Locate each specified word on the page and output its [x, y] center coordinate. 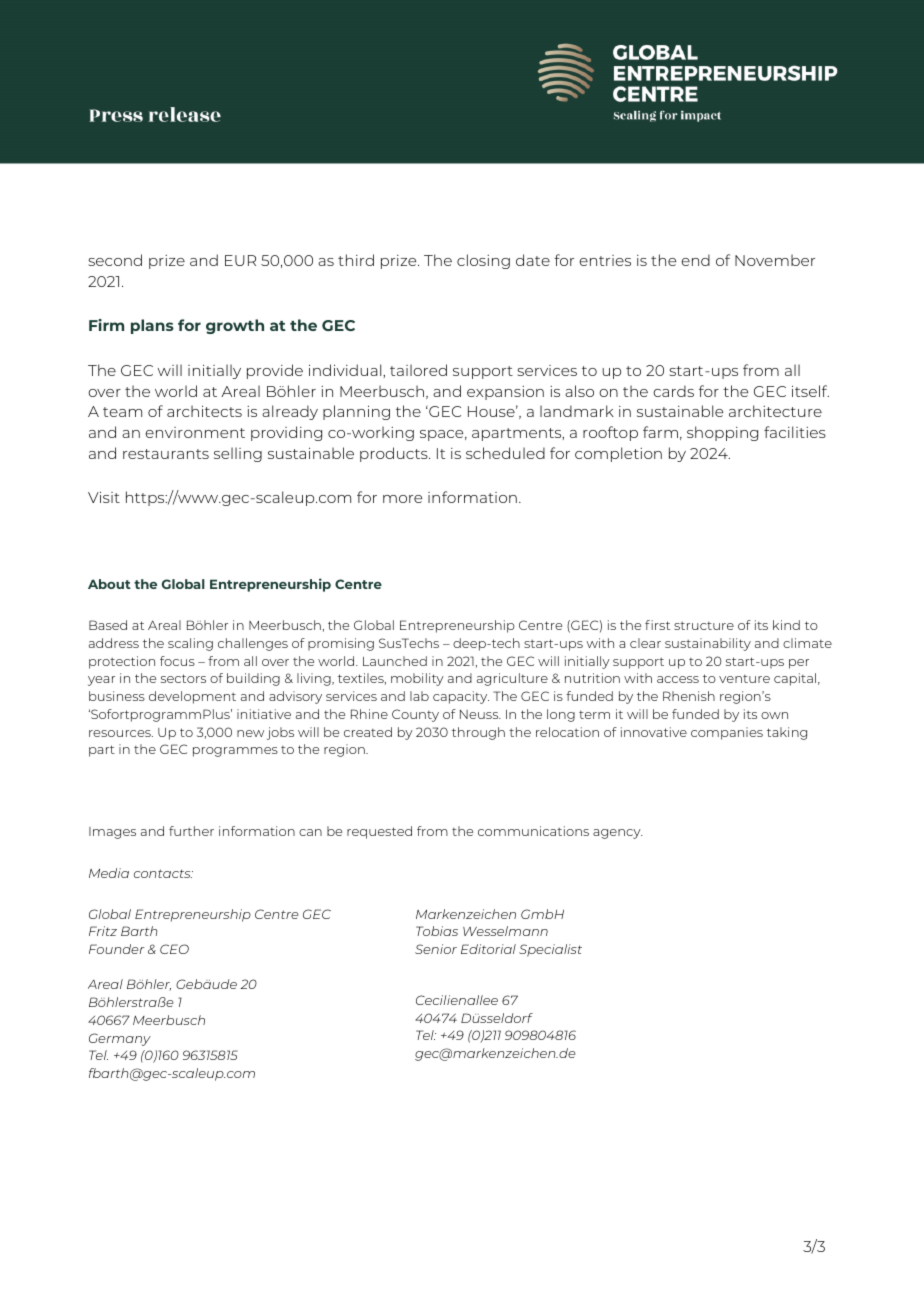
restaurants [166, 454]
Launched [395, 661]
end [695, 260]
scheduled [505, 453]
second [115, 260]
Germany [120, 1039]
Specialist [550, 950]
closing [483, 261]
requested [379, 832]
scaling [190, 644]
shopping [722, 433]
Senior [436, 949]
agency [618, 834]
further [191, 831]
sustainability [708, 644]
